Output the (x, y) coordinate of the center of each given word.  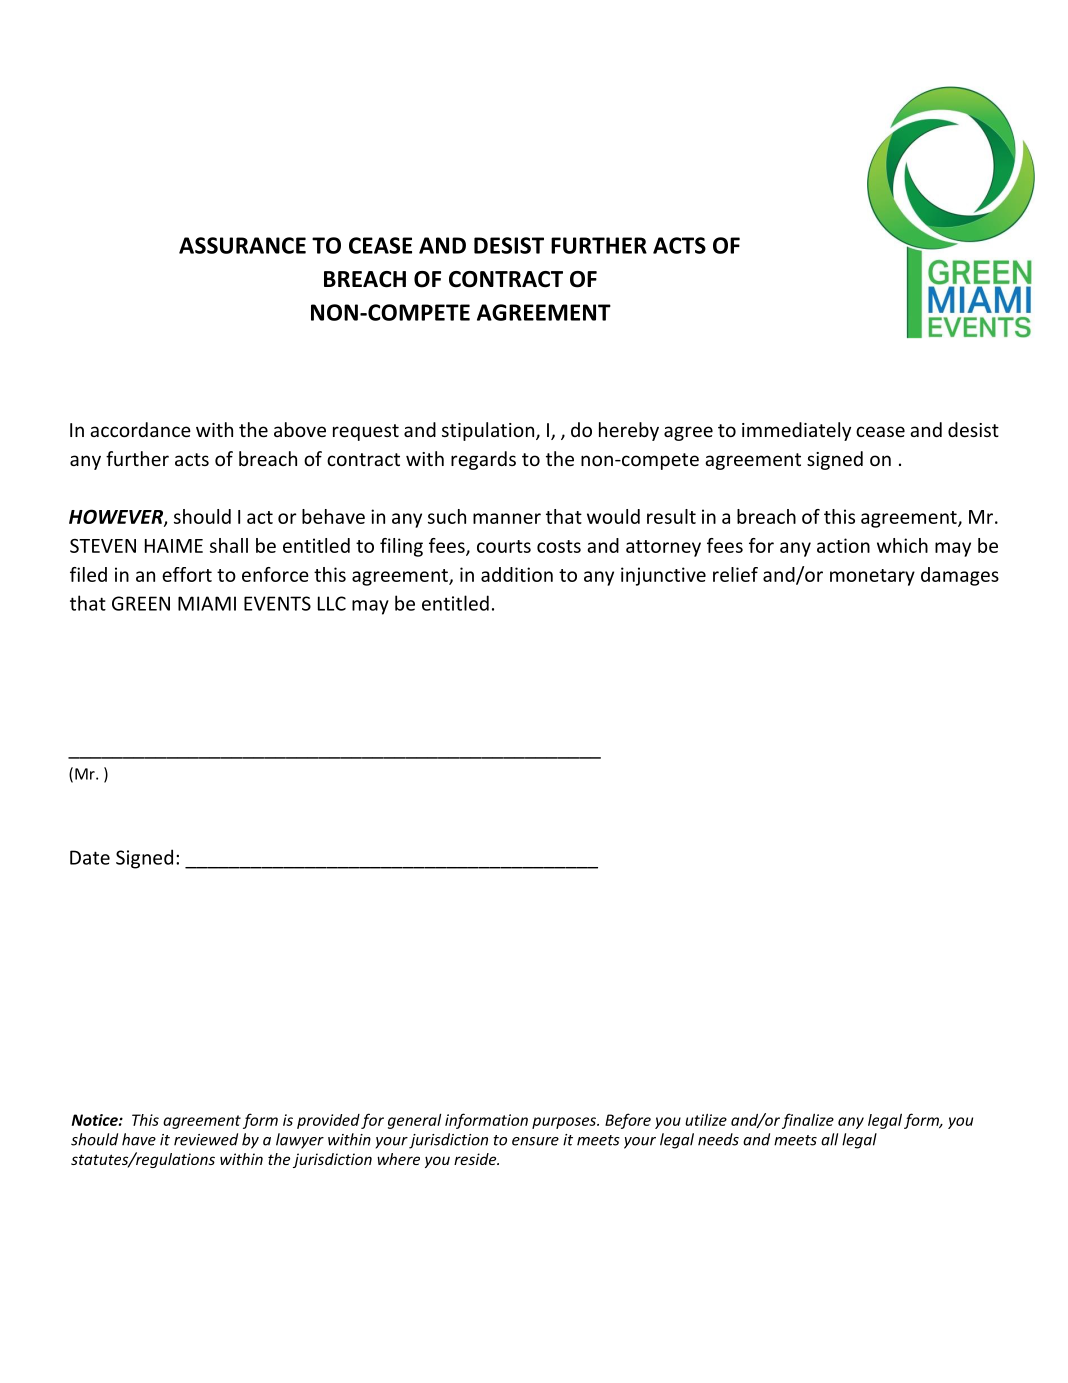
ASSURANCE (242, 245)
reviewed (206, 1139)
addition (517, 574)
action (843, 545)
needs (718, 1139)
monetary (872, 577)
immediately (796, 431)
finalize (808, 1121)
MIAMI (207, 603)
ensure (535, 1141)
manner (507, 518)
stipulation (488, 431)
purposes (565, 1123)
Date (90, 857)
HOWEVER (117, 518)
